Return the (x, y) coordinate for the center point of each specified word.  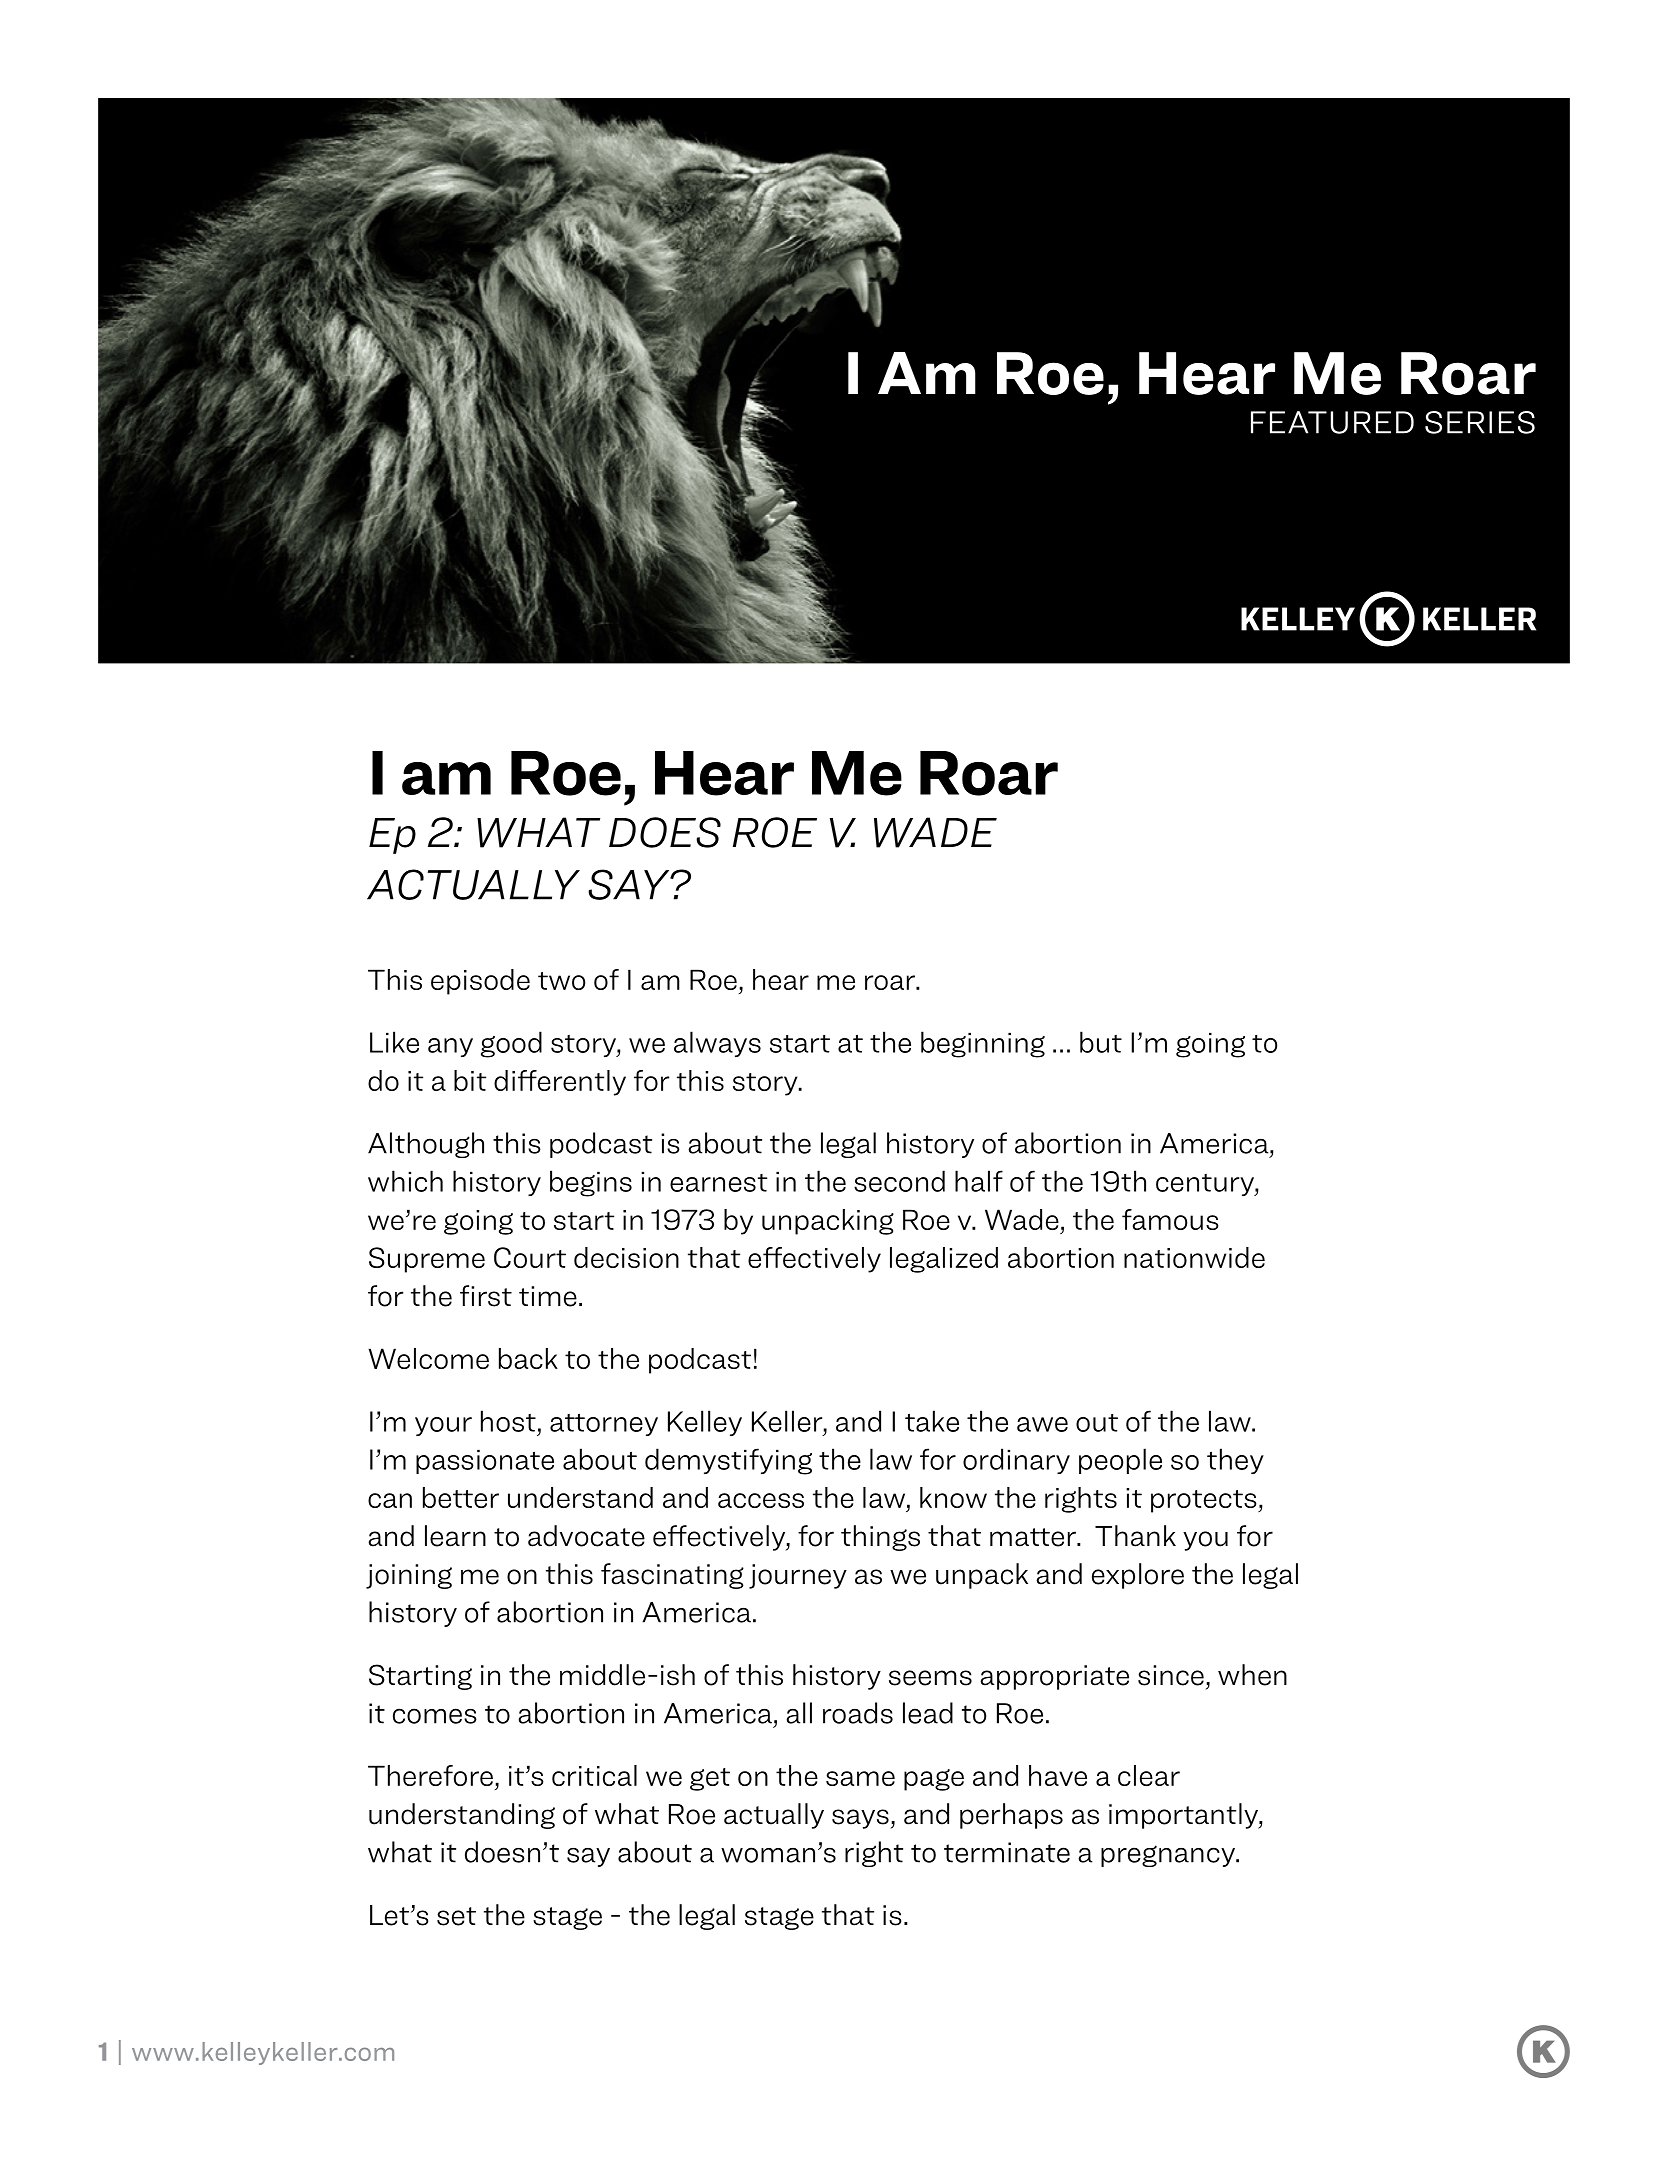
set (456, 1916)
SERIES (1480, 422)
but (1101, 1042)
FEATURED (1332, 422)
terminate (1007, 1852)
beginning (983, 1044)
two (561, 981)
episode (480, 982)
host (508, 1421)
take (932, 1421)
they (1235, 1461)
